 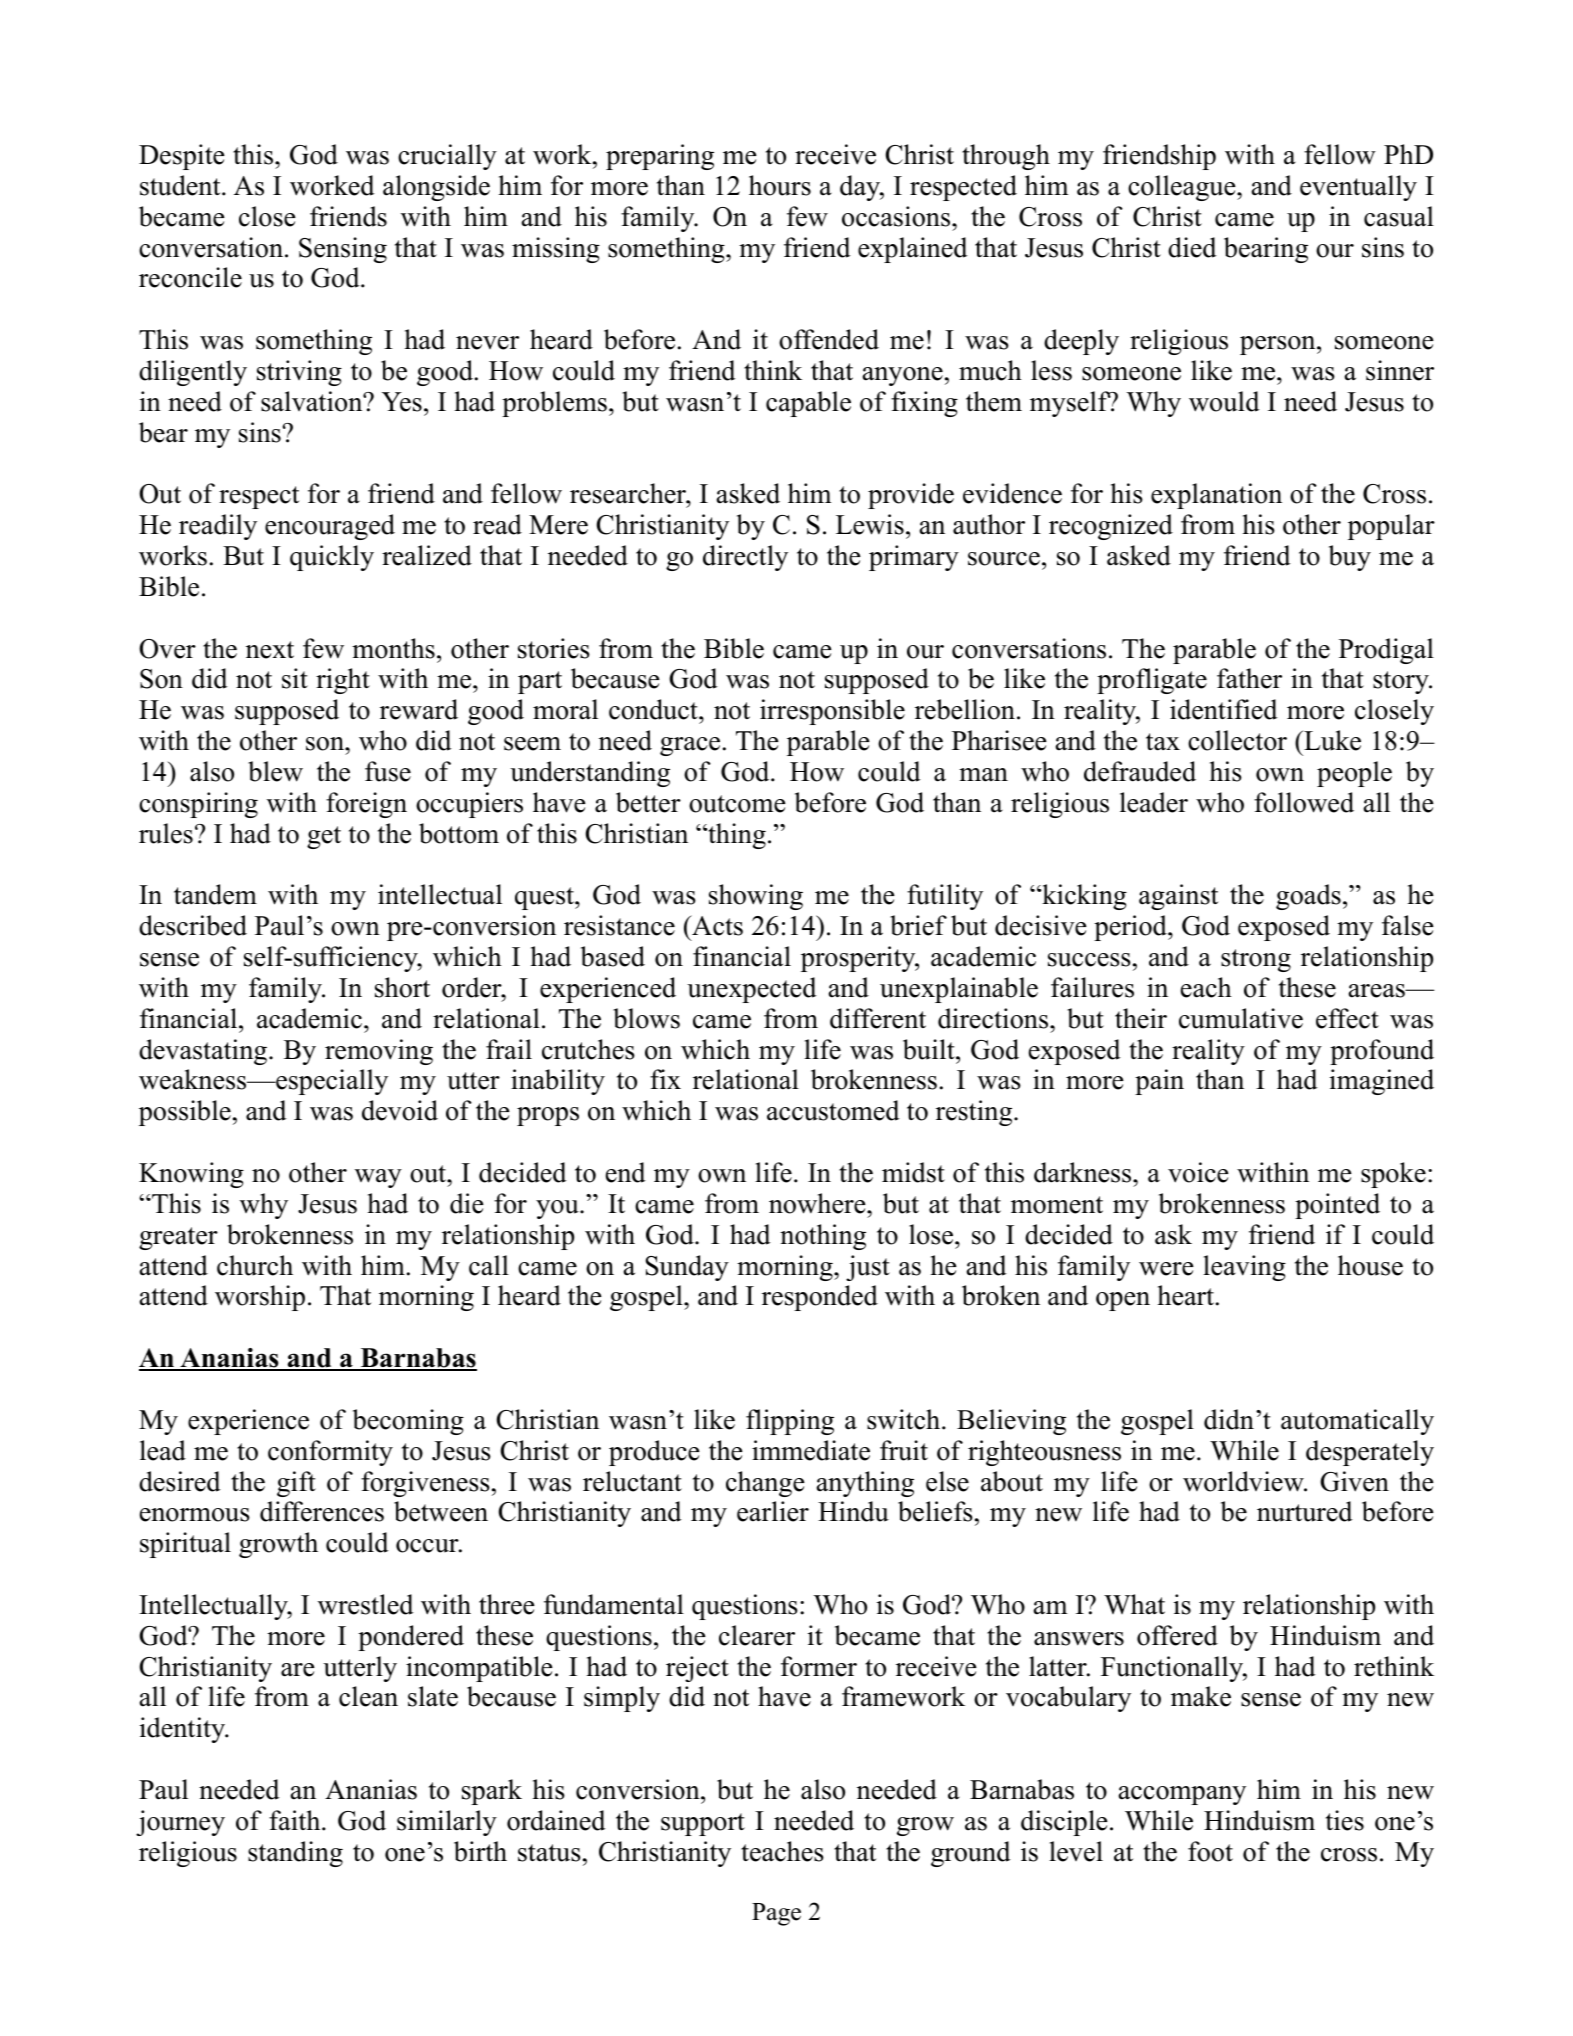 I want to click on directly, so click(x=745, y=558).
